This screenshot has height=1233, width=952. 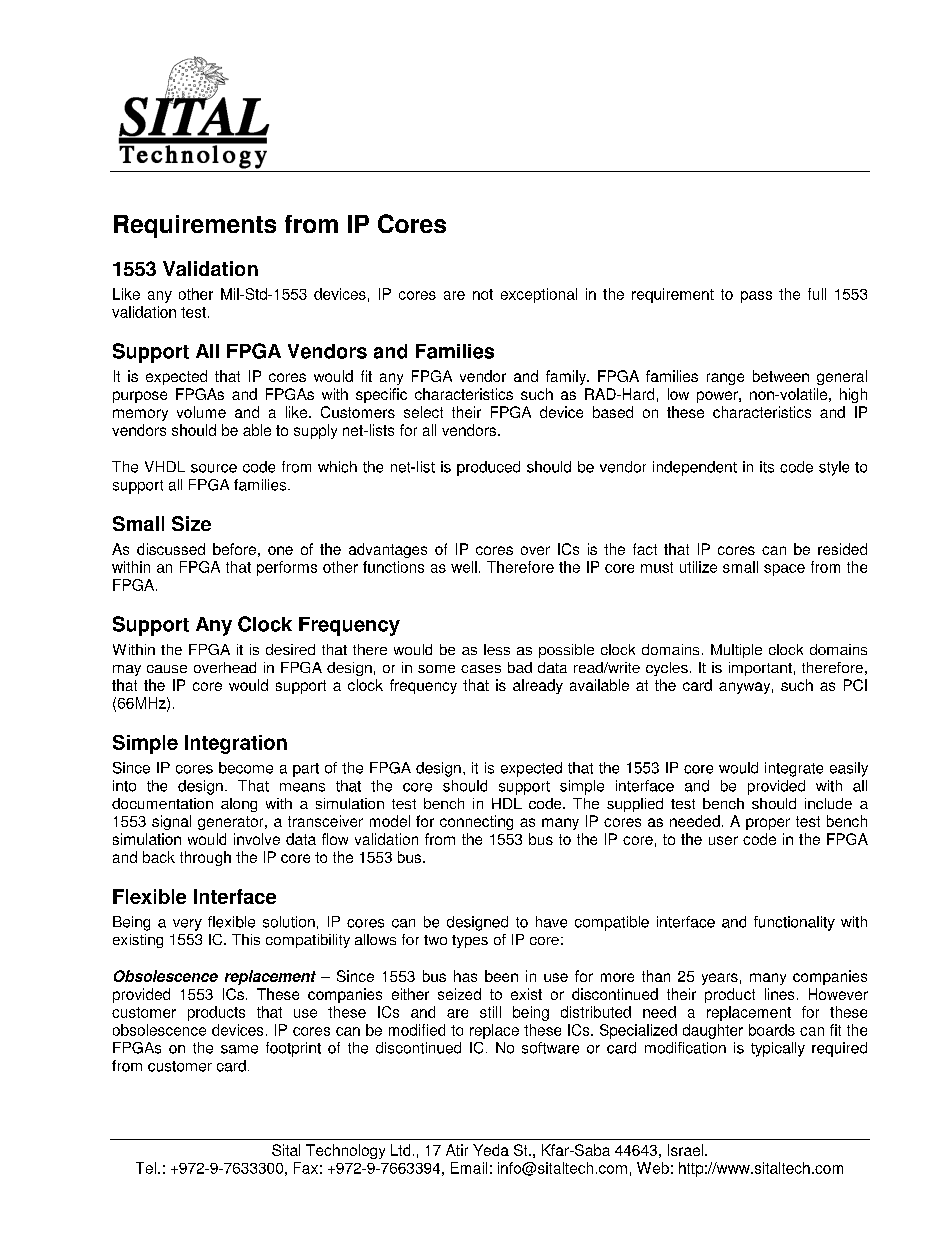 What do you see at coordinates (483, 294) in the screenshot?
I see `not` at bounding box center [483, 294].
